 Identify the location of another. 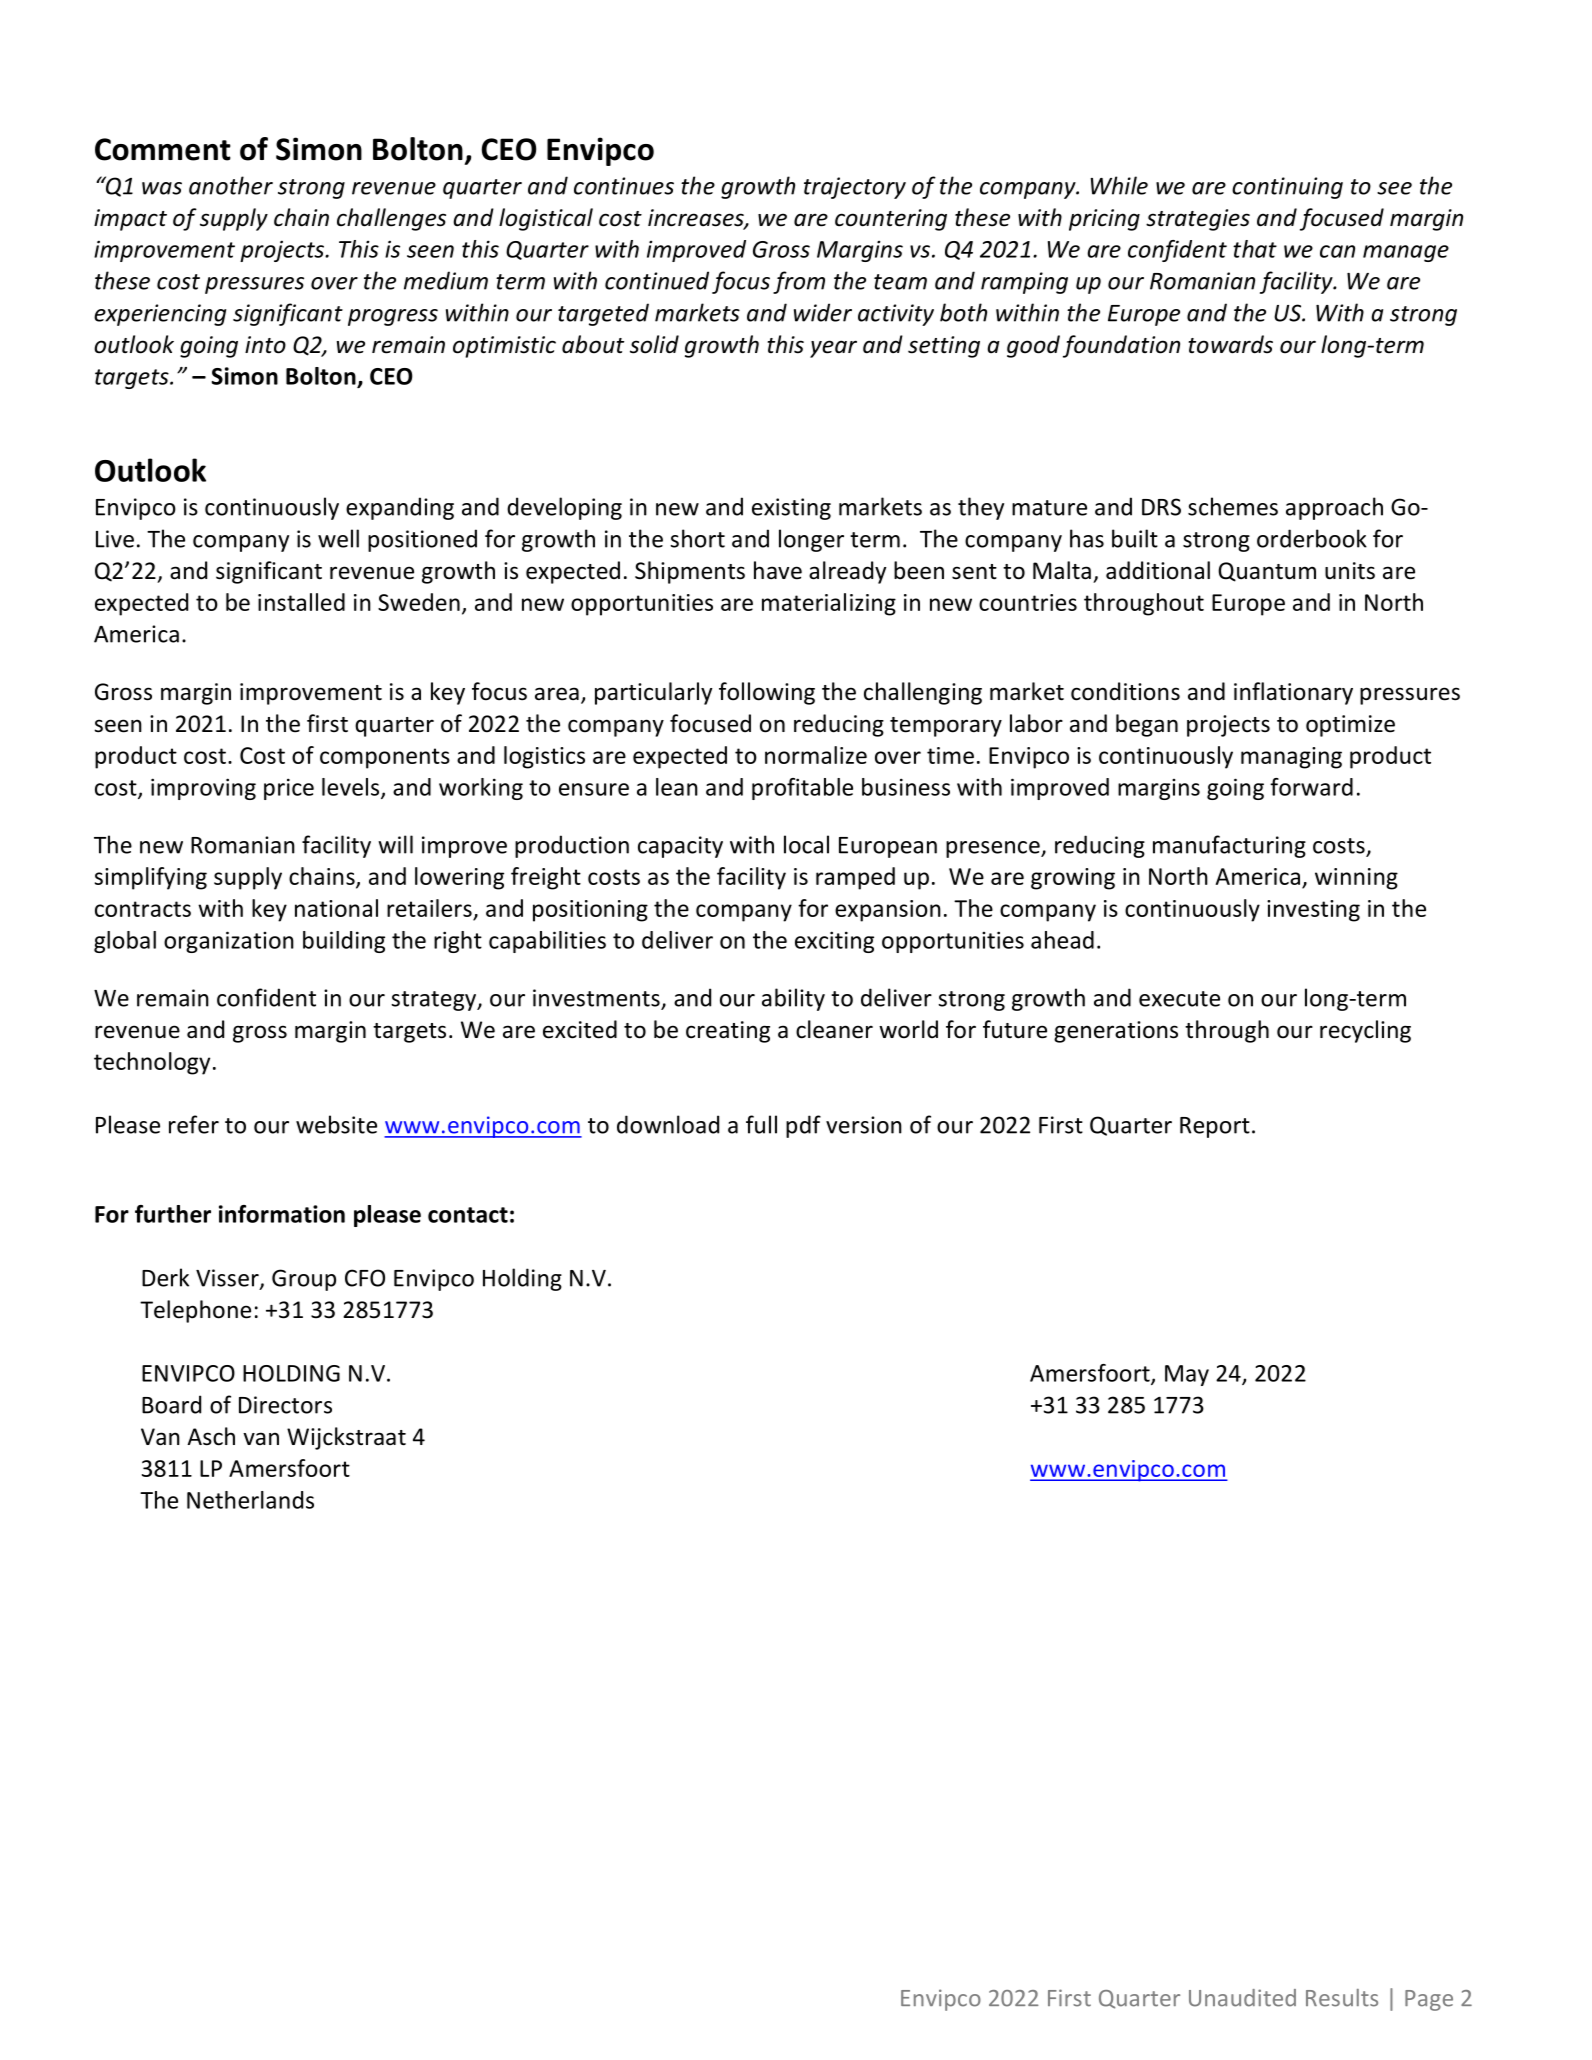
(231, 185).
